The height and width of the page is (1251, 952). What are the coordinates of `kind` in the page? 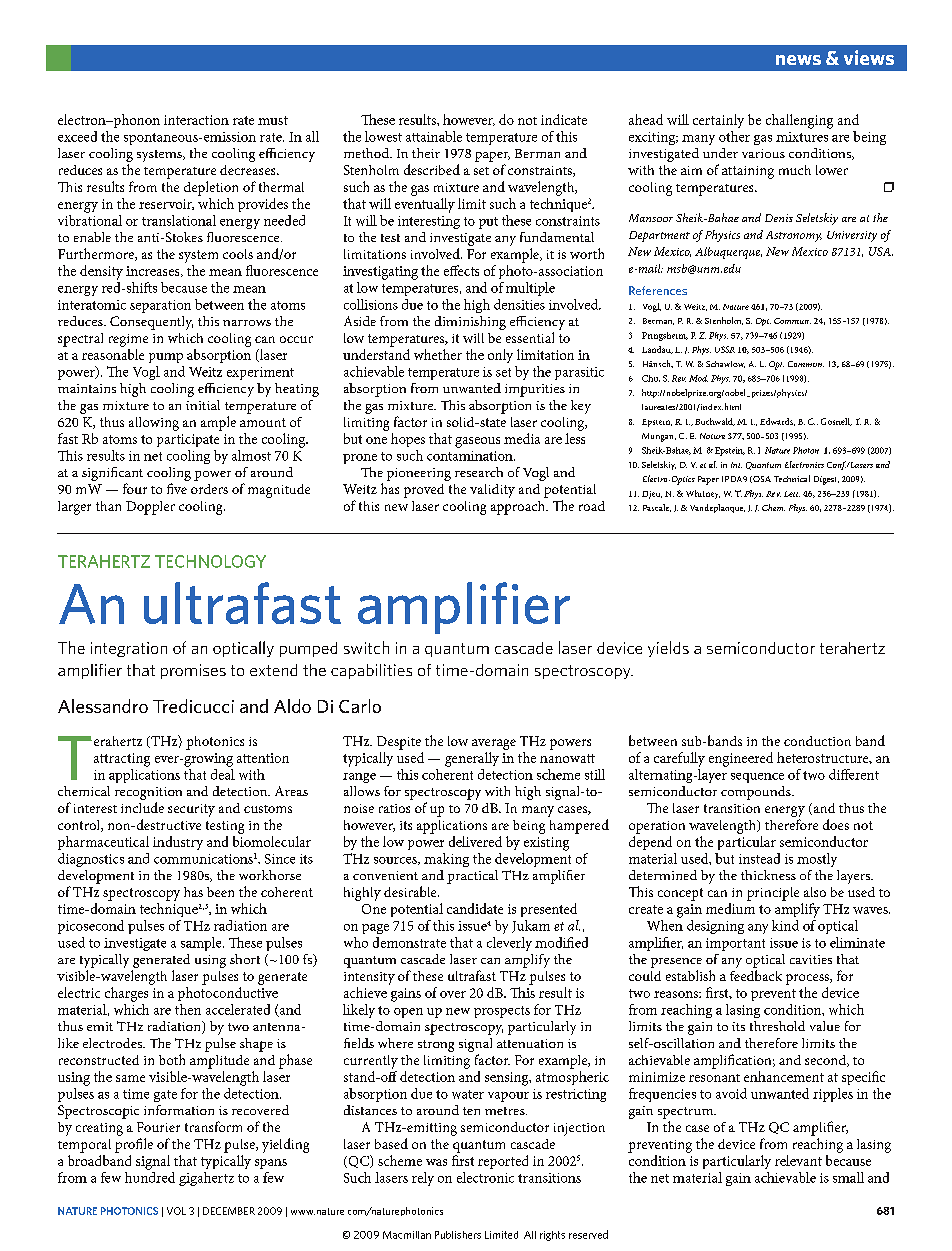 It's located at (785, 925).
